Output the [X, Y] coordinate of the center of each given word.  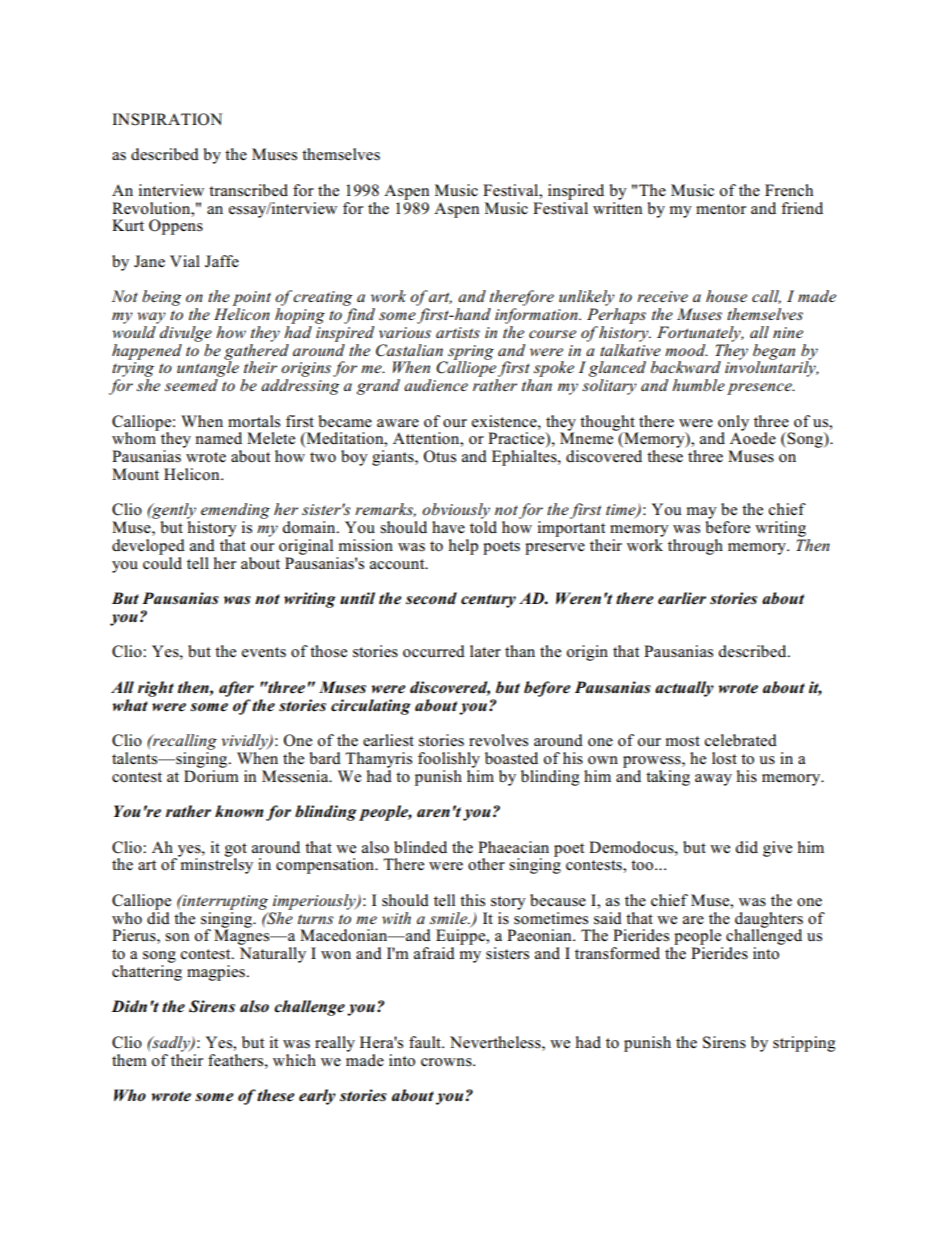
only [733, 424]
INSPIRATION [167, 119]
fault [426, 1042]
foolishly [449, 760]
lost [724, 758]
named [219, 438]
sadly [171, 1044]
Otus [440, 456]
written [617, 206]
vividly [246, 742]
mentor [721, 209]
